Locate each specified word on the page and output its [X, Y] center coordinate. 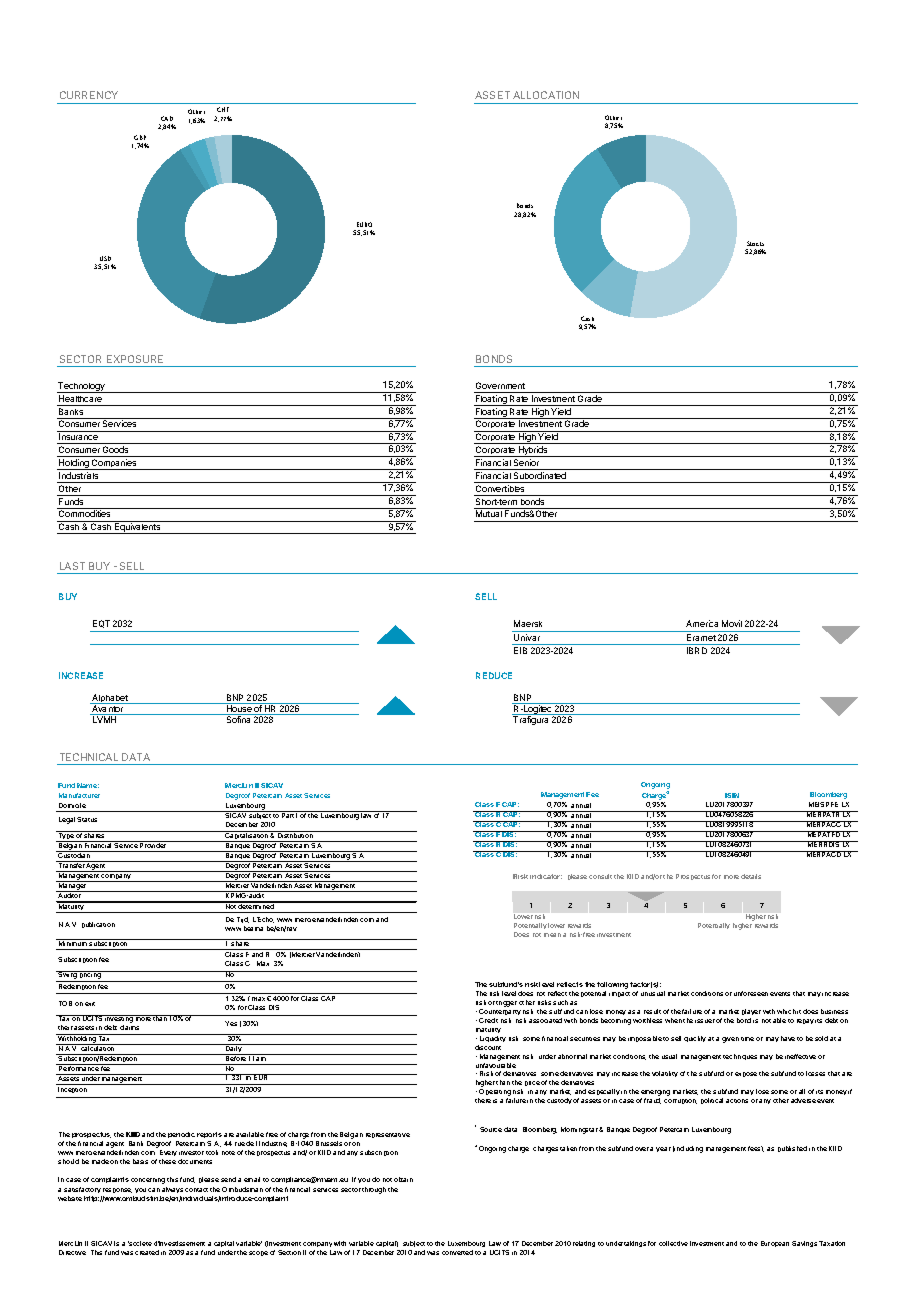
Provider [154, 844]
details [751, 876]
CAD [167, 118]
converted [457, 1252]
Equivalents [138, 528]
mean [552, 935]
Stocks [755, 243]
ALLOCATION [546, 95]
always [172, 1190]
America [702, 623]
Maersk [528, 623]
